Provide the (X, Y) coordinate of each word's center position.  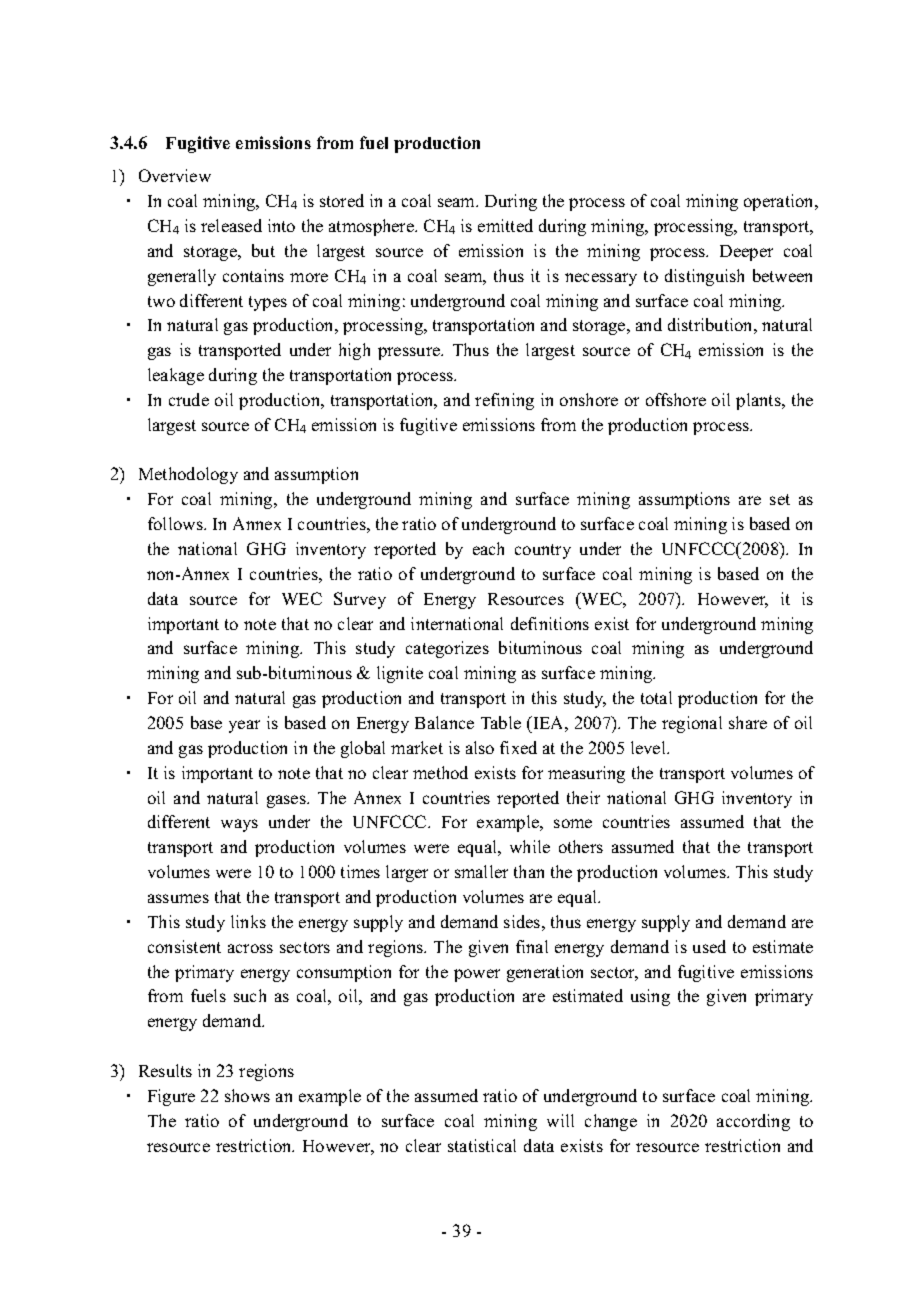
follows (176, 523)
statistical (482, 1145)
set (780, 499)
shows (247, 1095)
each (488, 548)
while (530, 846)
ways (239, 825)
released (231, 225)
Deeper (746, 253)
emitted (505, 225)
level (649, 747)
